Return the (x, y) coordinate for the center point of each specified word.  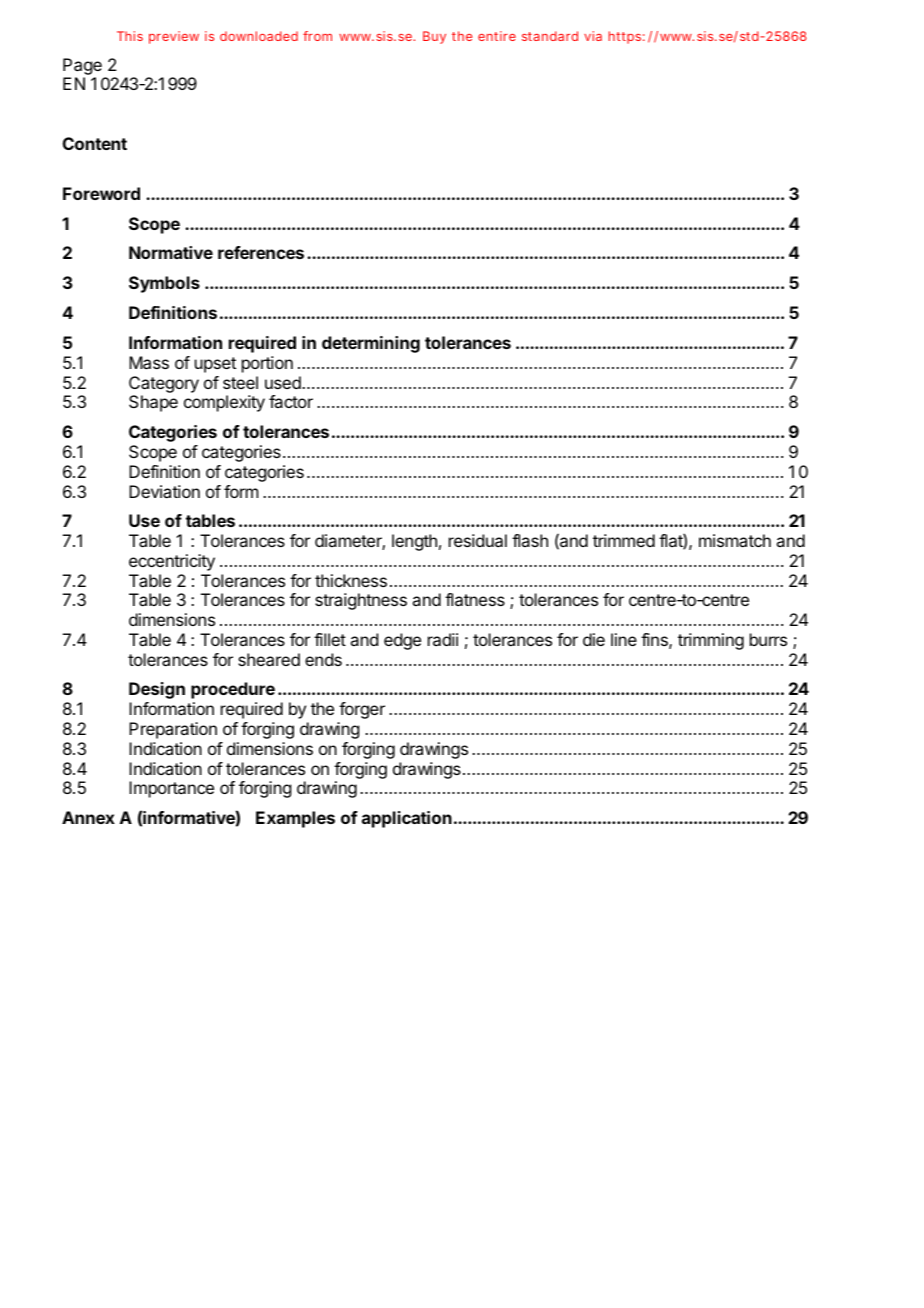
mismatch (735, 540)
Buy (434, 37)
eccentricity (172, 562)
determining (371, 344)
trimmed (624, 540)
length (414, 542)
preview (174, 37)
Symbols (164, 284)
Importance (171, 789)
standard (550, 36)
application (407, 819)
